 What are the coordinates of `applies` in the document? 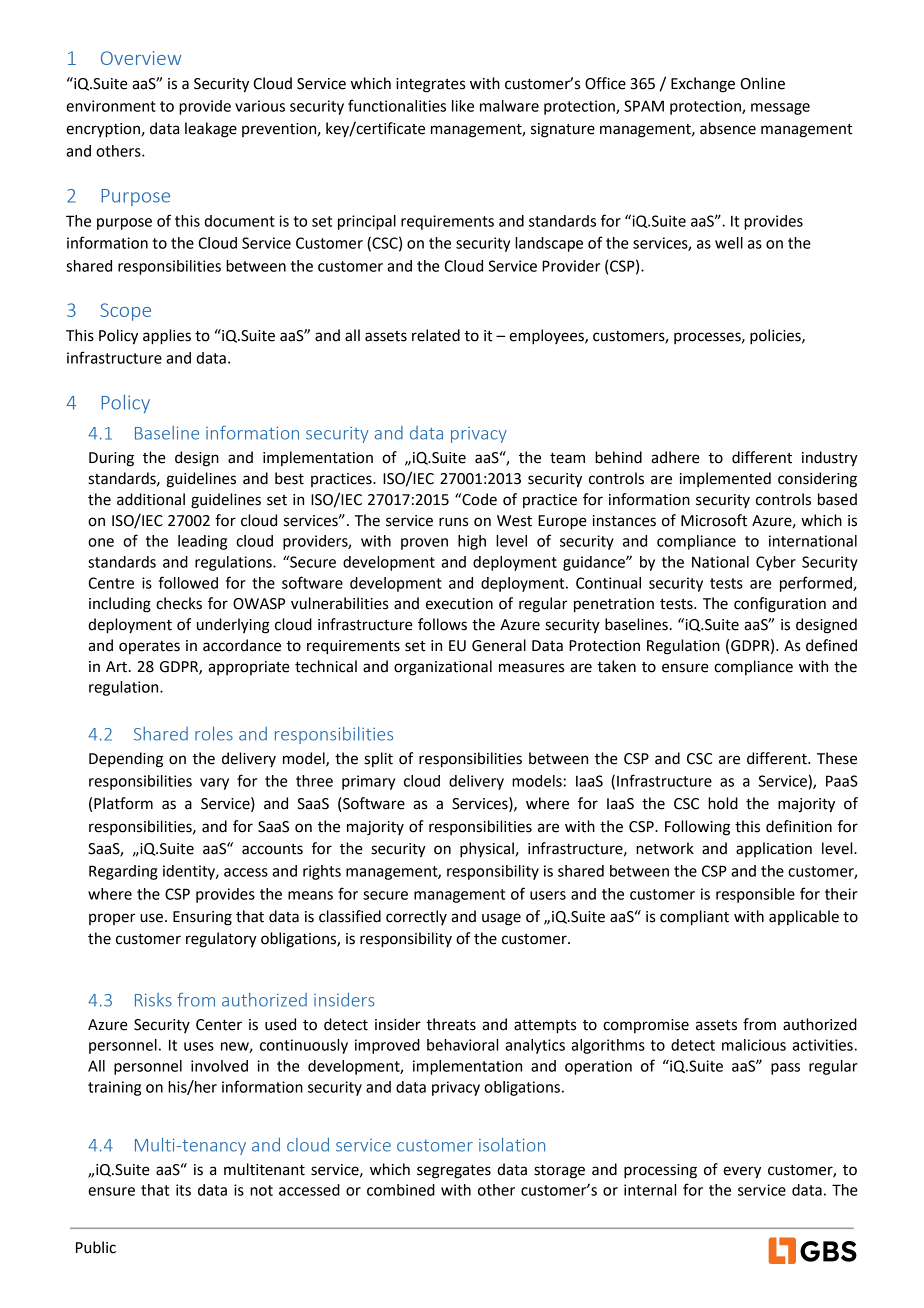 It's located at (167, 337).
